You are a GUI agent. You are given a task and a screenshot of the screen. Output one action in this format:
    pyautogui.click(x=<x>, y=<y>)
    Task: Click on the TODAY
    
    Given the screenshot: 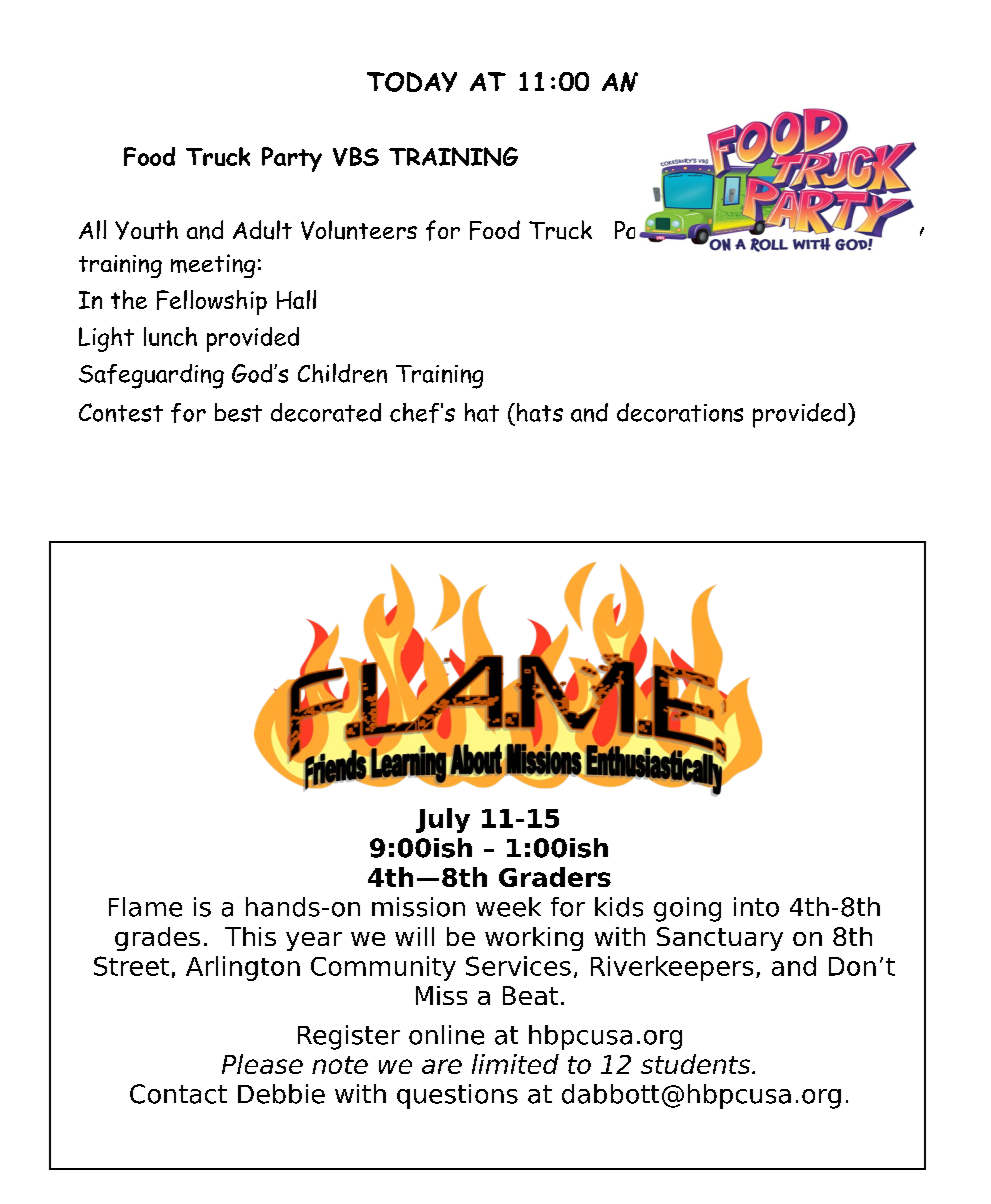 What is the action you would take?
    pyautogui.click(x=412, y=82)
